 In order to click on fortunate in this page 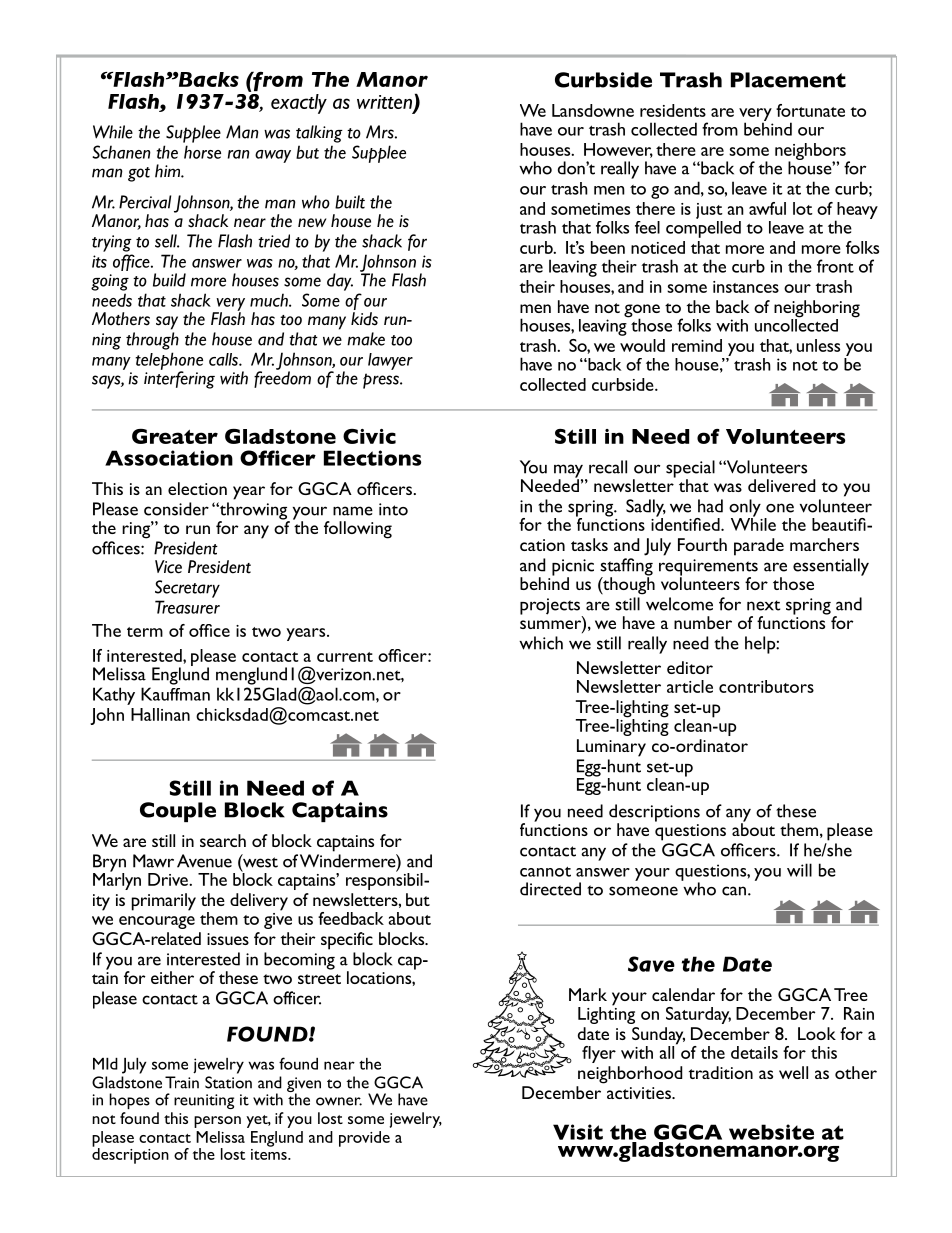, I will do `click(810, 110)`.
